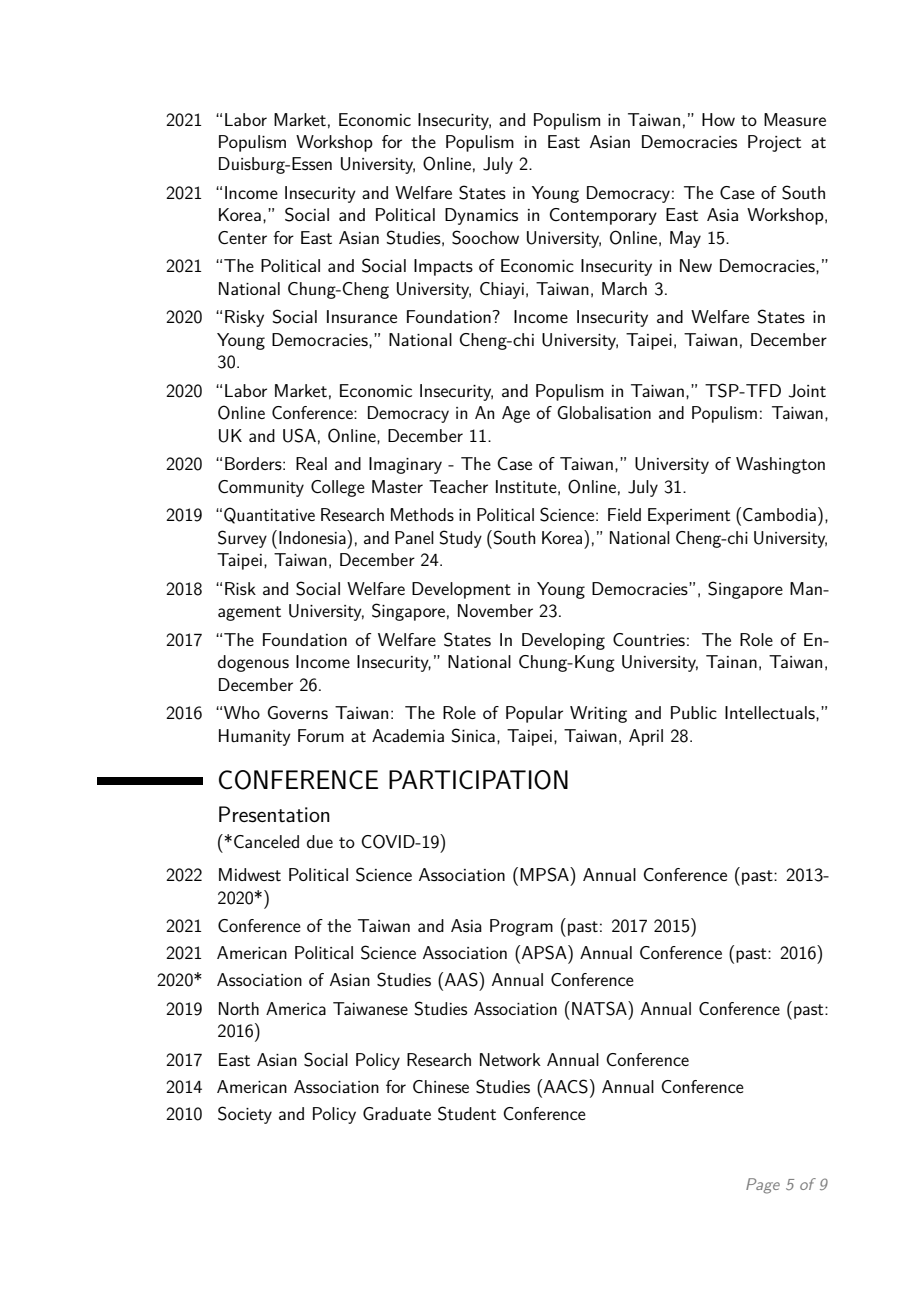 The width and height of the screenshot is (924, 1308). Describe the element at coordinates (481, 216) in the screenshot. I see `Dynamics` at that location.
